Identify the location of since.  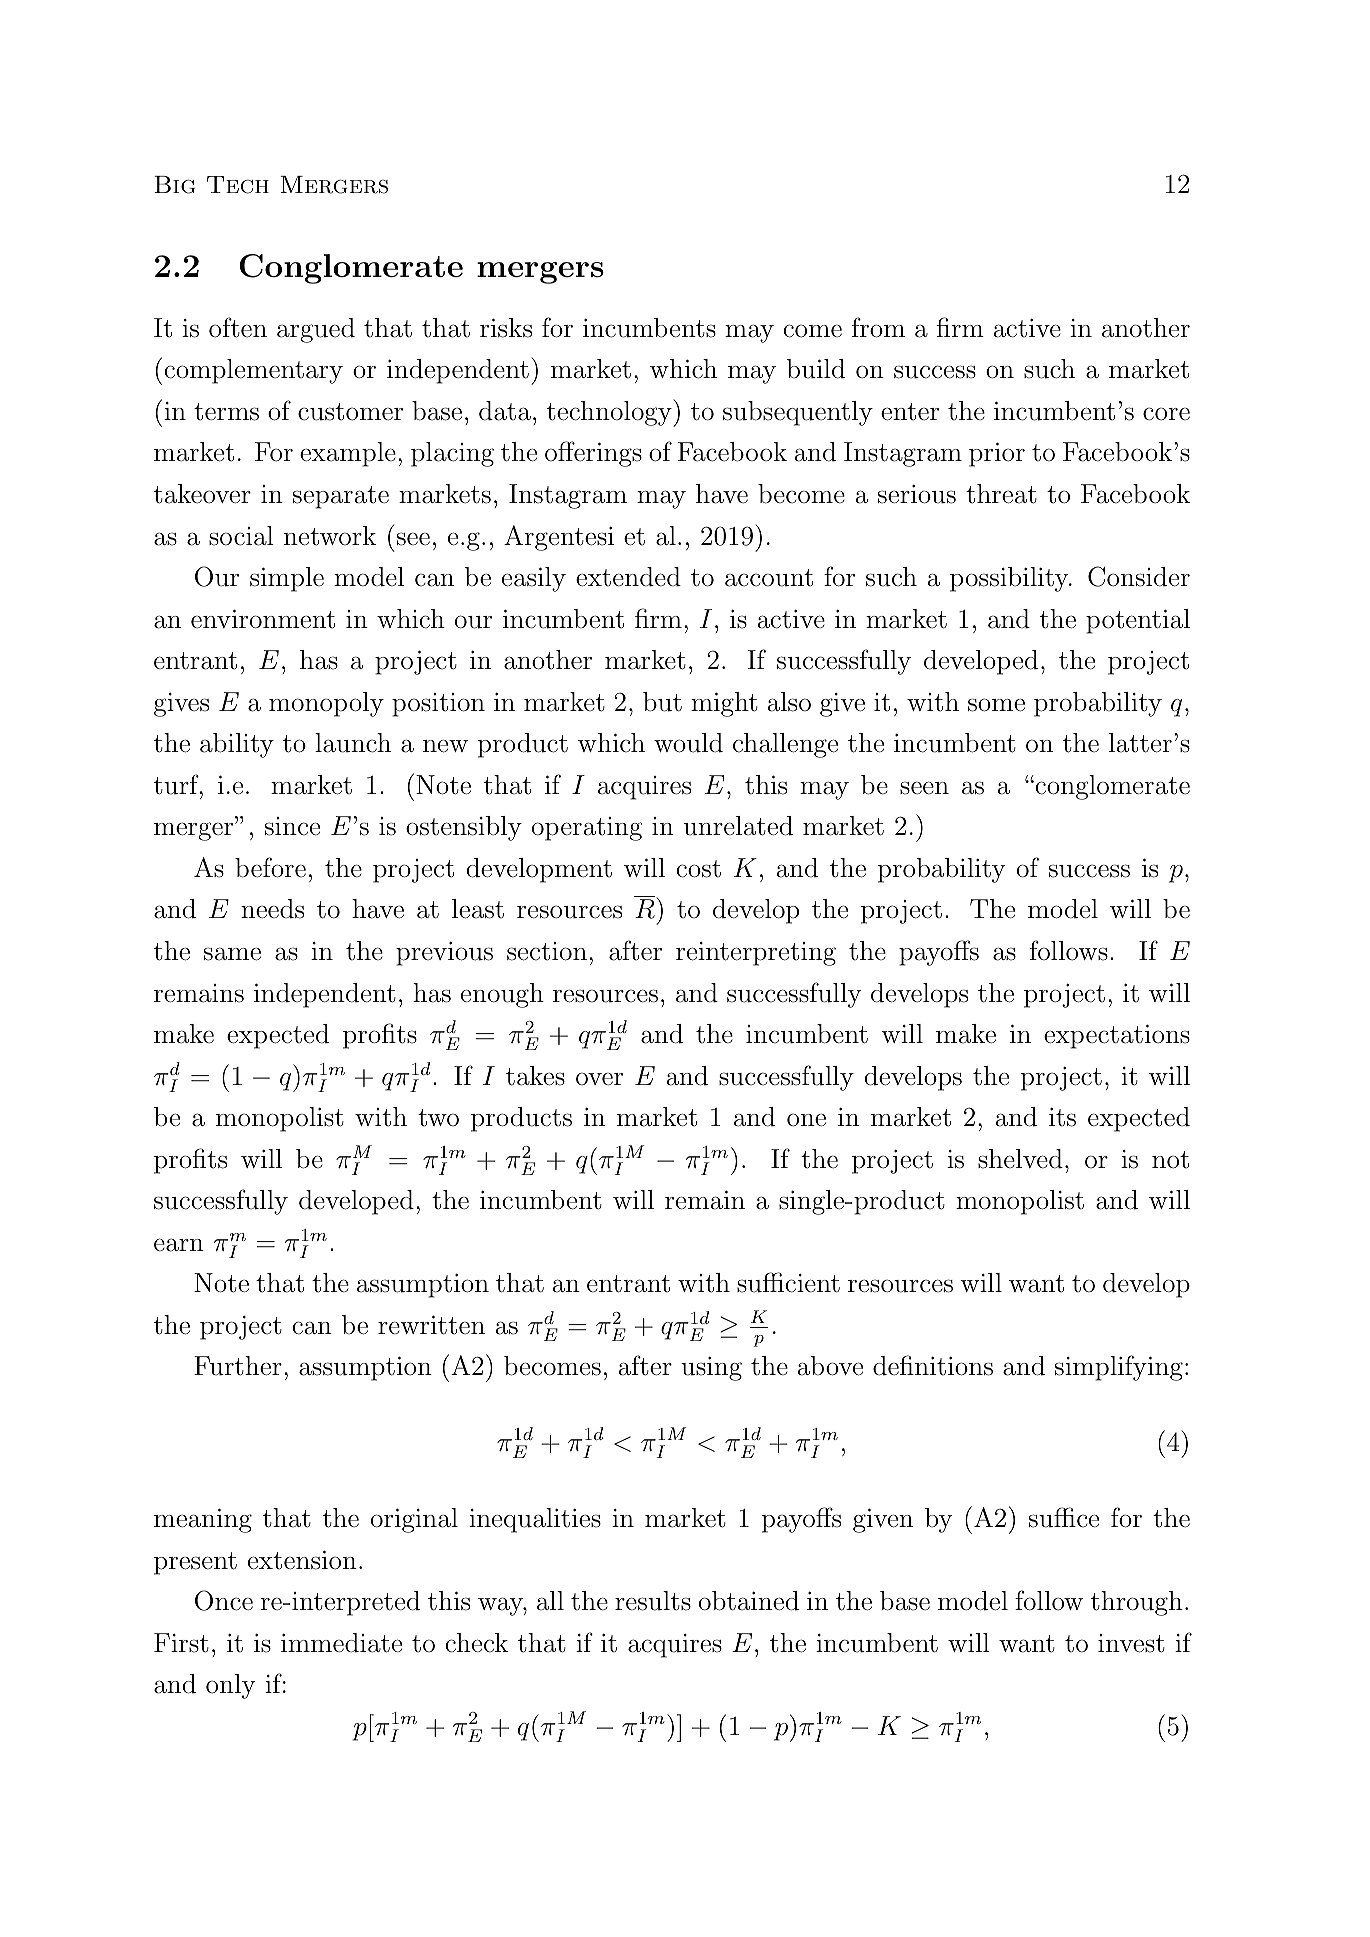
(292, 826).
